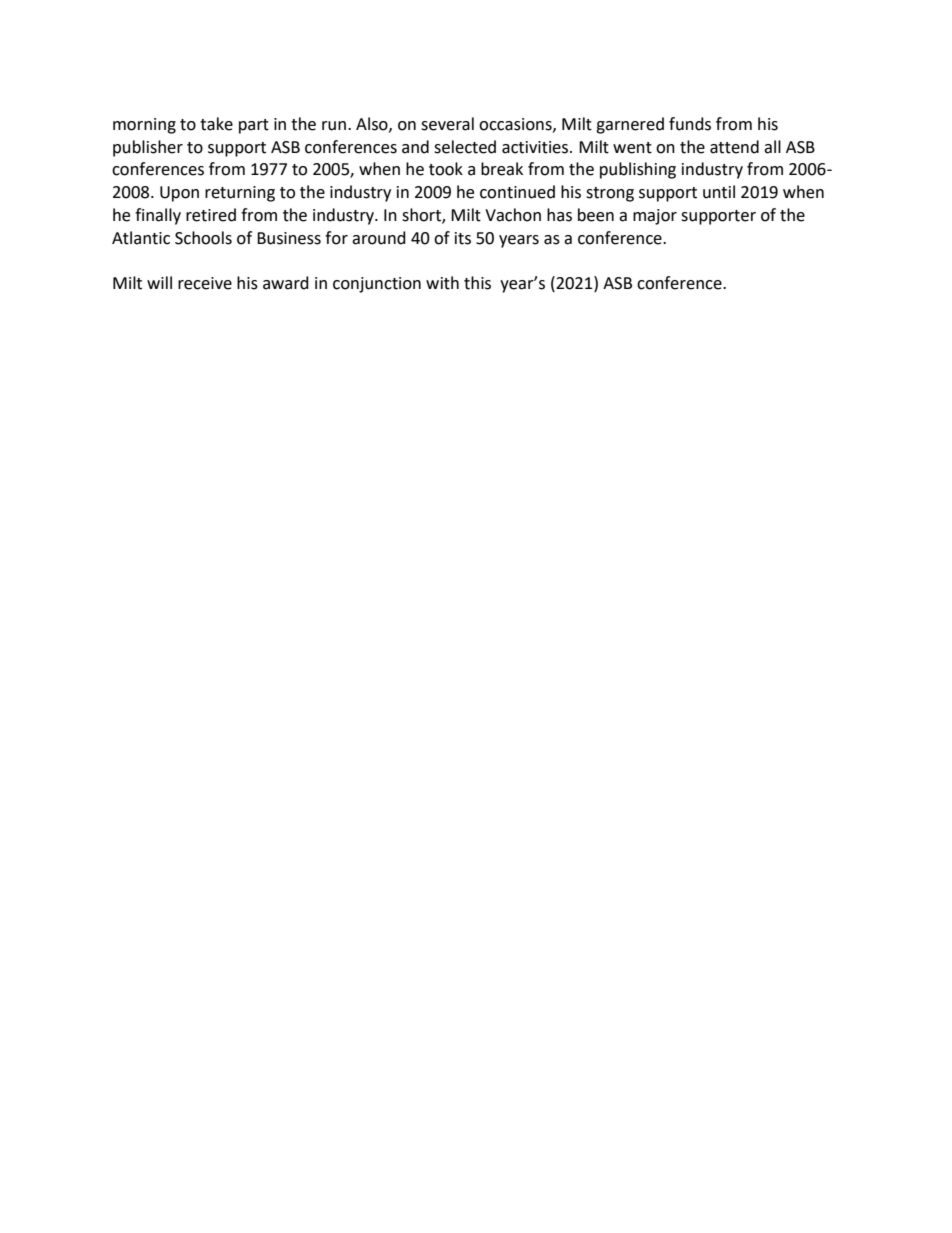 Image resolution: width=952 pixels, height=1233 pixels. What do you see at coordinates (442, 283) in the page?
I see `with` at bounding box center [442, 283].
